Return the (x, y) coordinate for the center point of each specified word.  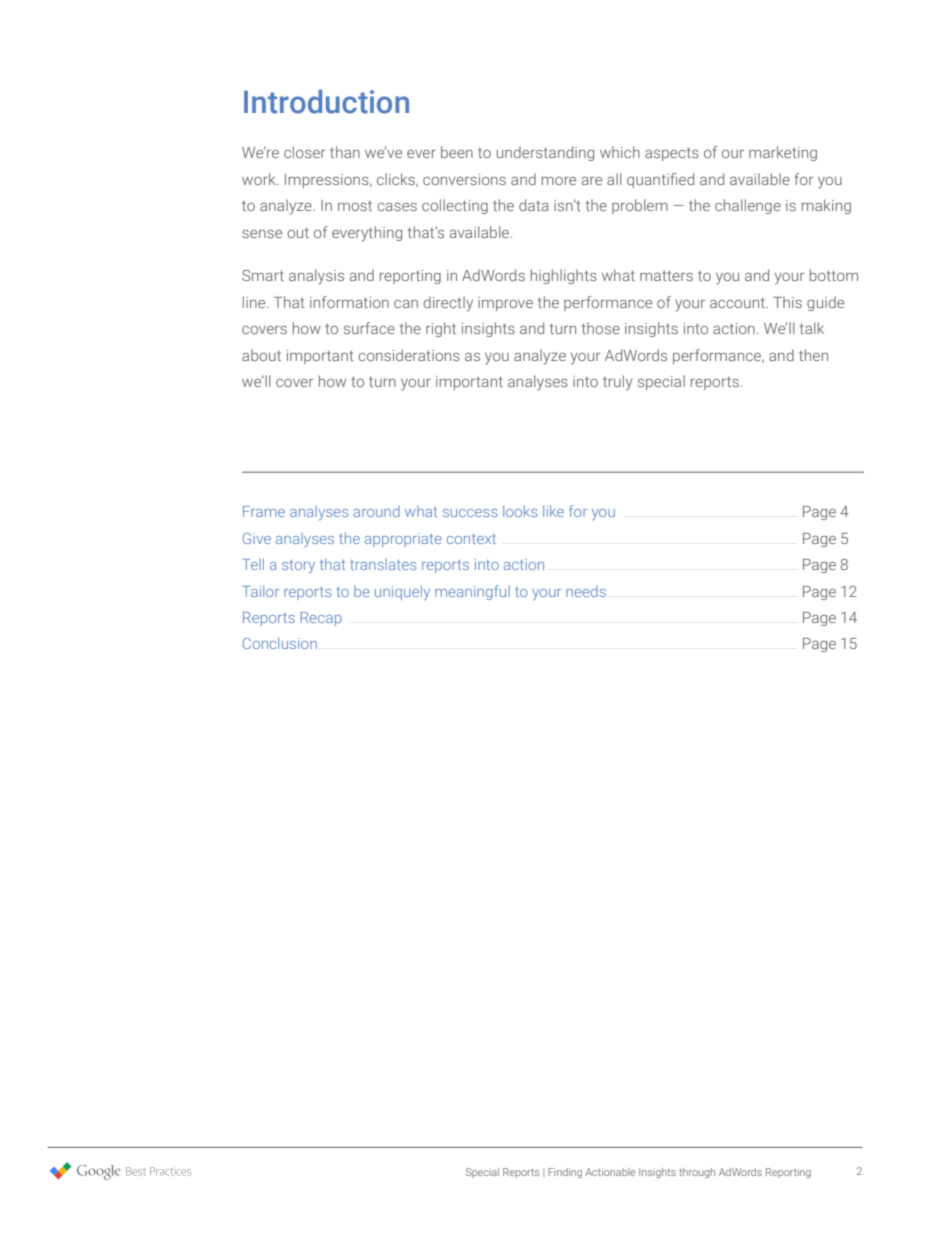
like (553, 511)
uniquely (402, 592)
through (697, 1173)
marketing (783, 153)
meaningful (472, 592)
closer (304, 152)
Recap (321, 619)
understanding (545, 153)
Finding (565, 1173)
